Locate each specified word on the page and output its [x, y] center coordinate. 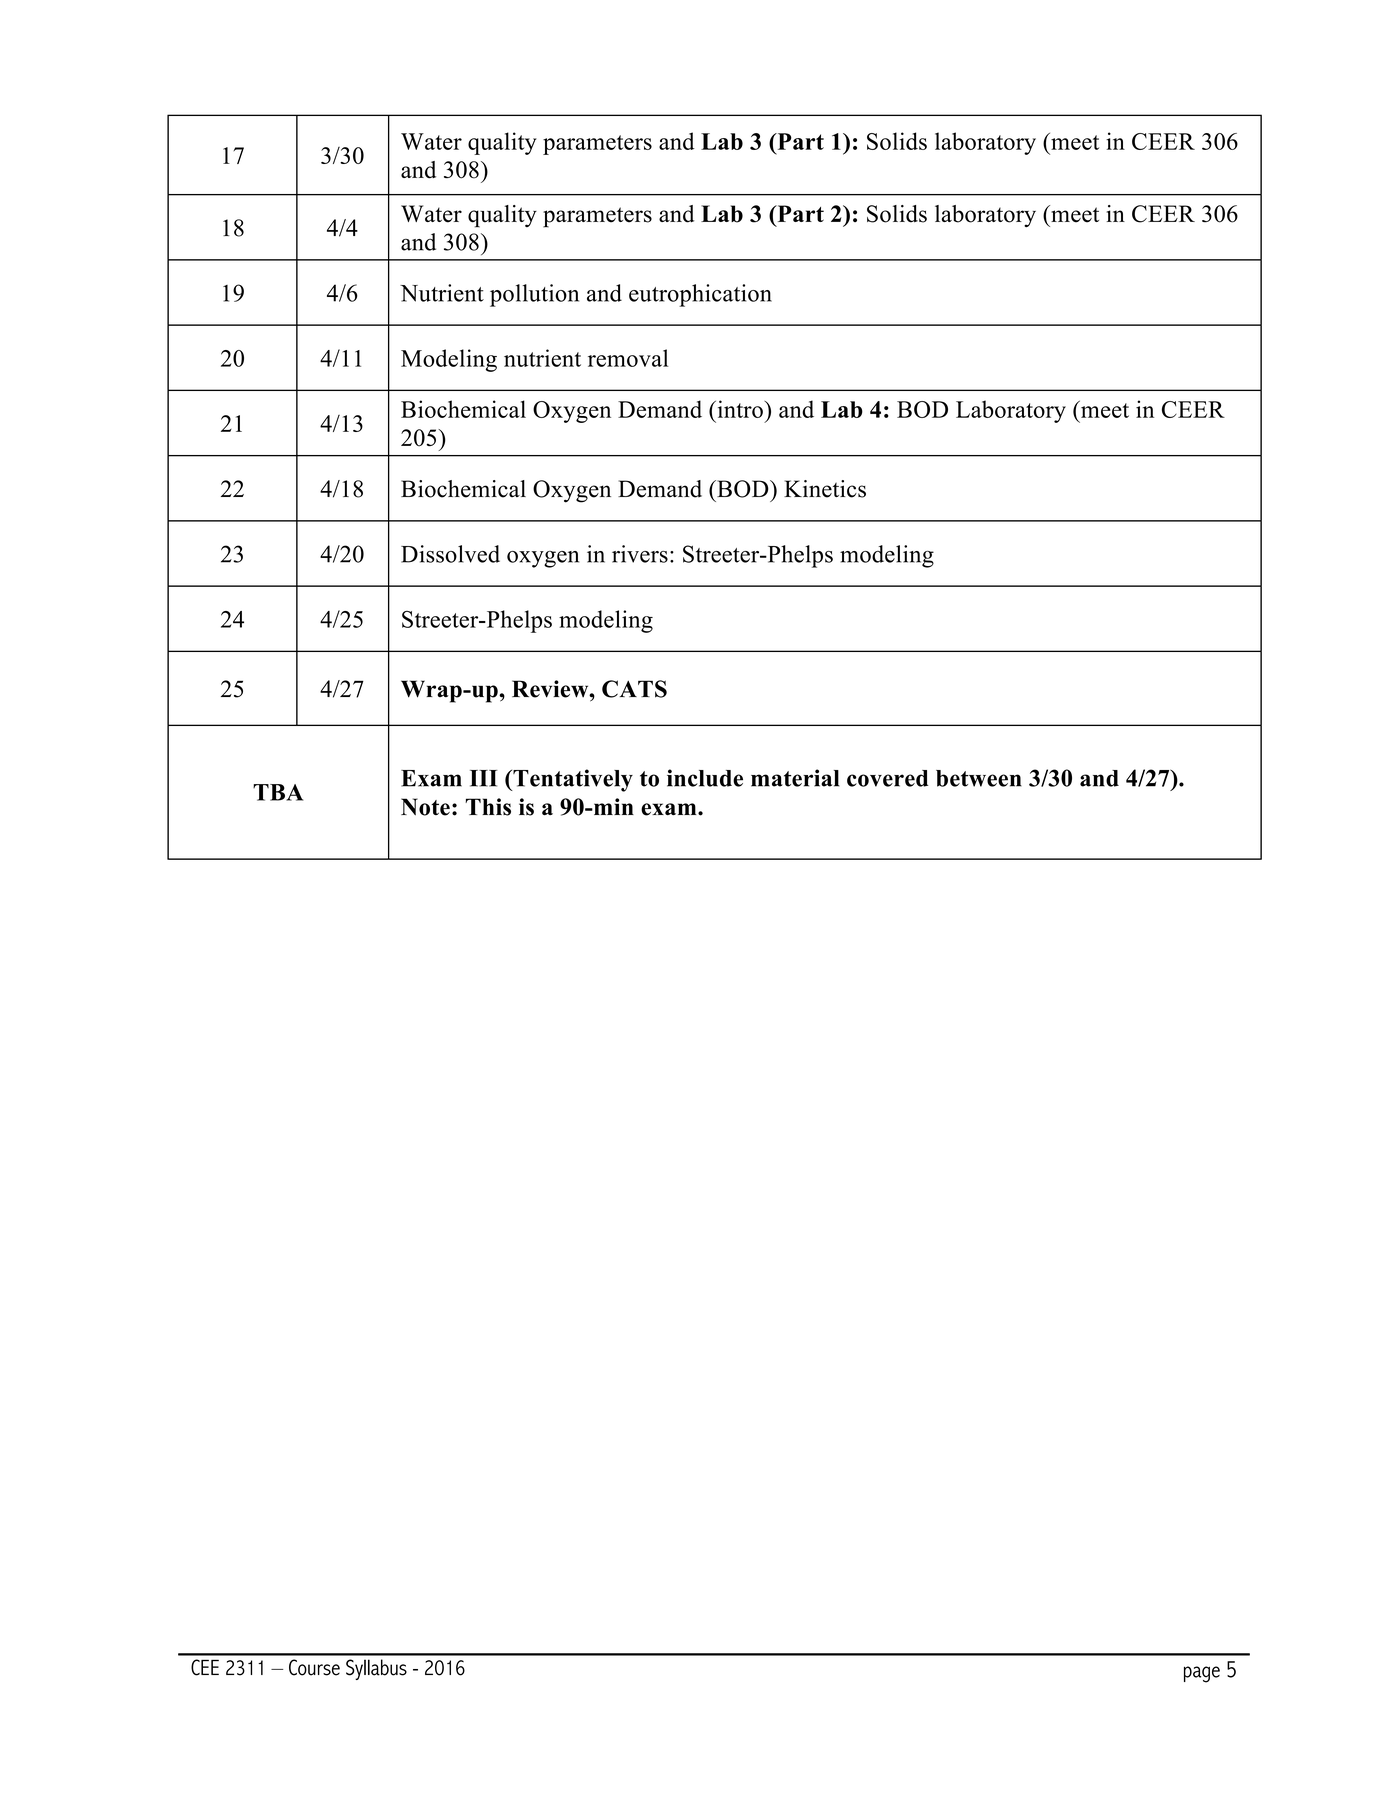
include [705, 778]
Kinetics [825, 489]
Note [425, 807]
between [979, 778]
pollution [534, 295]
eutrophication [700, 295]
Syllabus [376, 1669]
